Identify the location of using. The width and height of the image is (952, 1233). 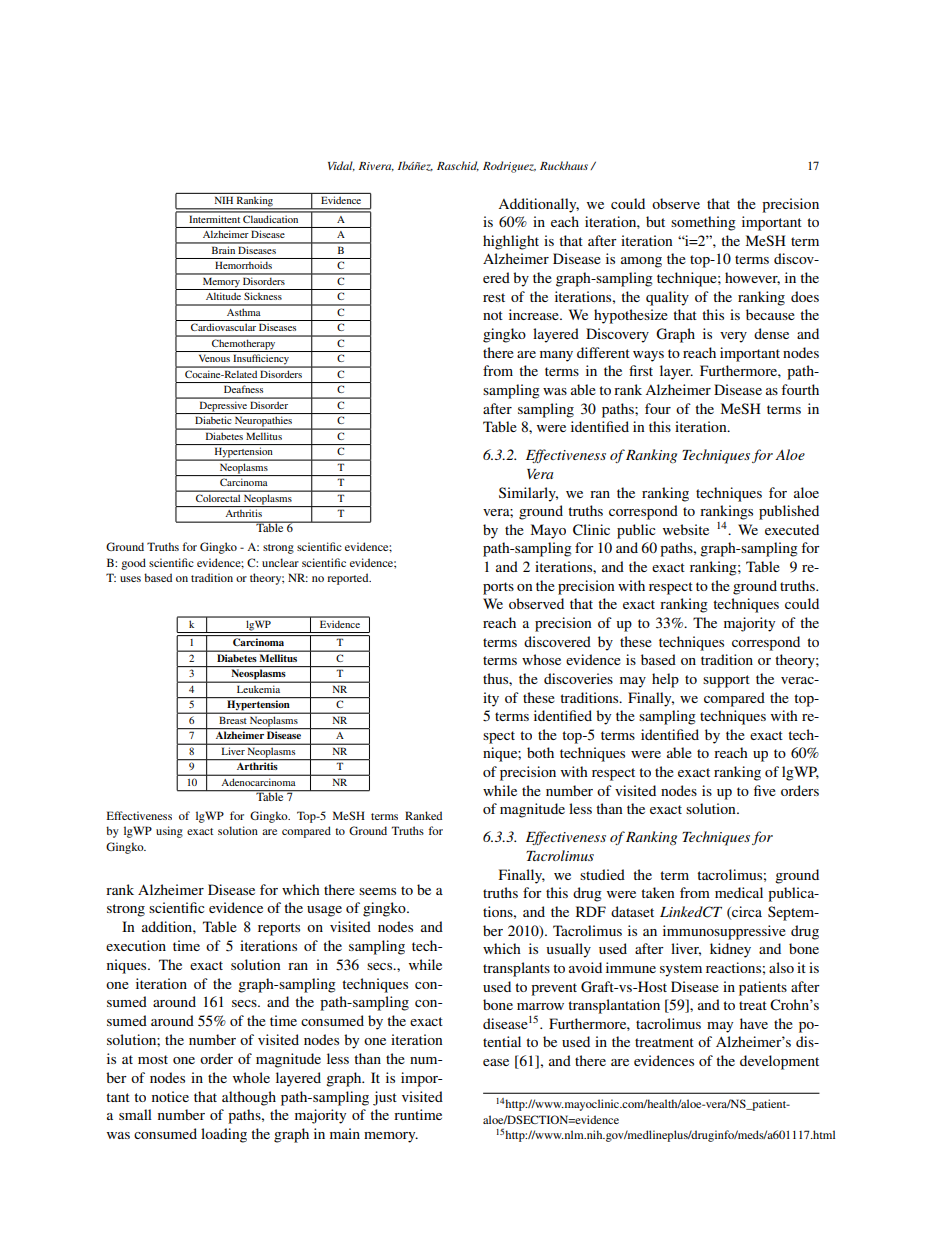
(169, 832).
